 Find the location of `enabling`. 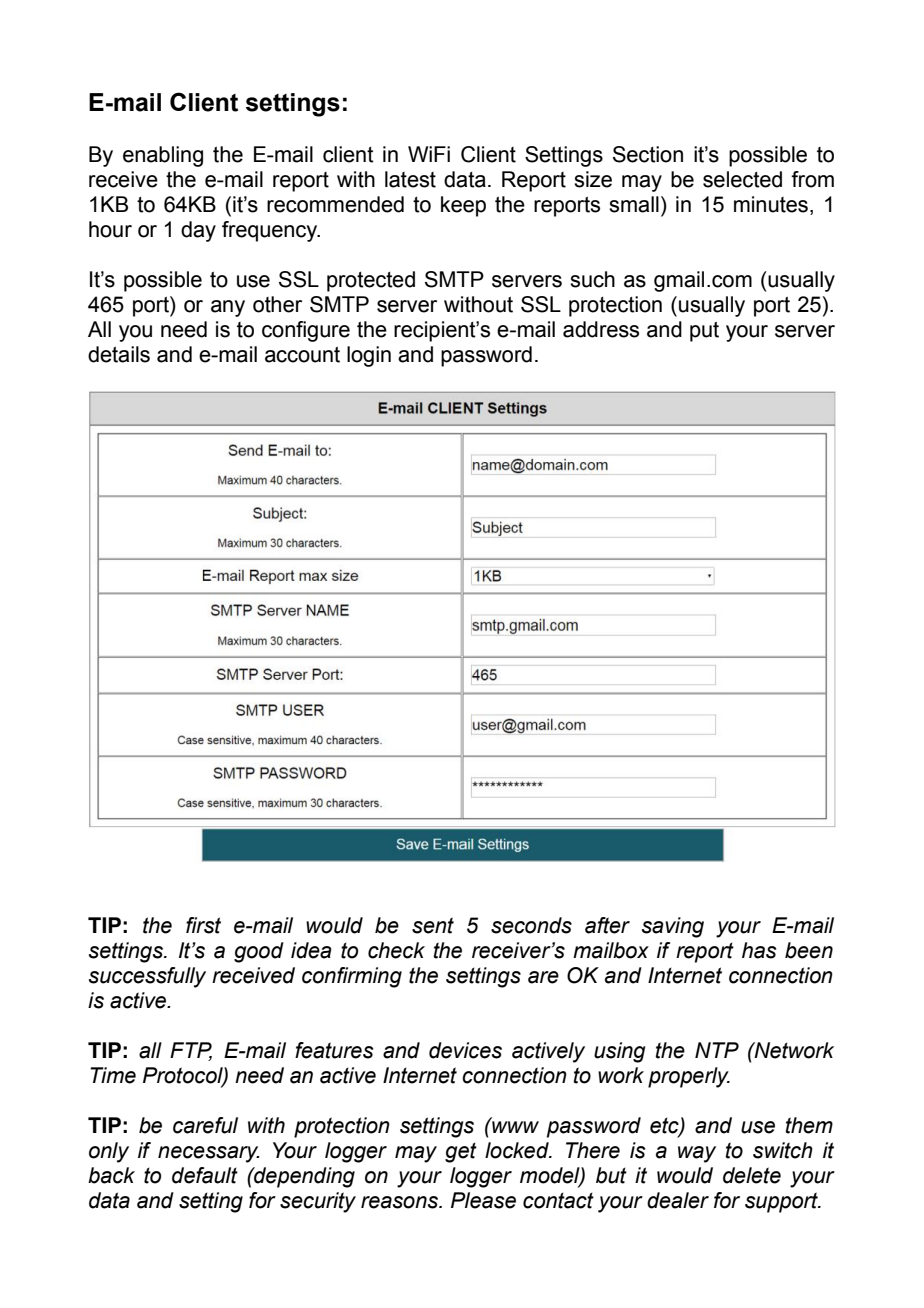

enabling is located at coordinates (163, 156).
